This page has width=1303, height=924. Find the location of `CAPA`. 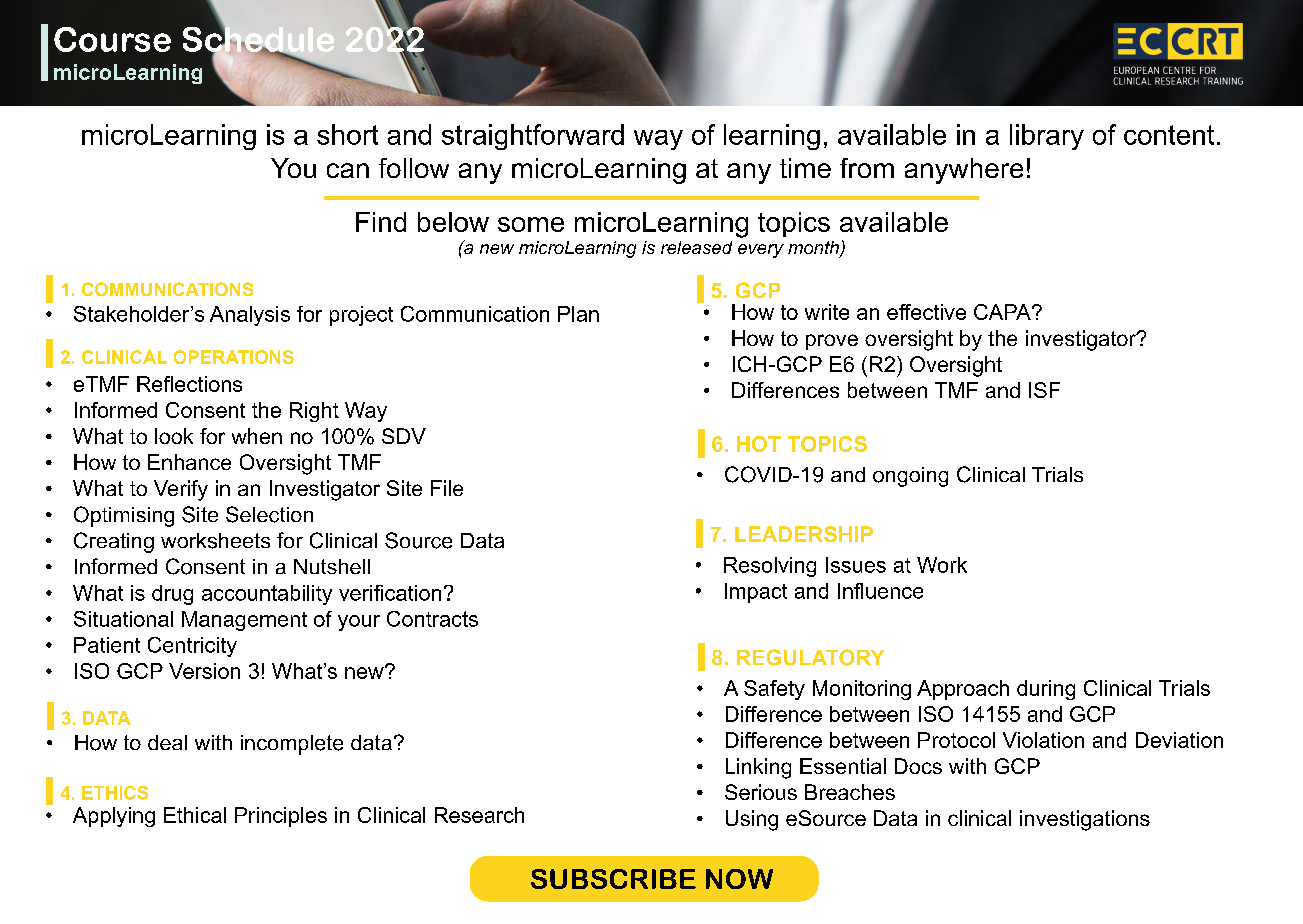

CAPA is located at coordinates (1003, 312).
